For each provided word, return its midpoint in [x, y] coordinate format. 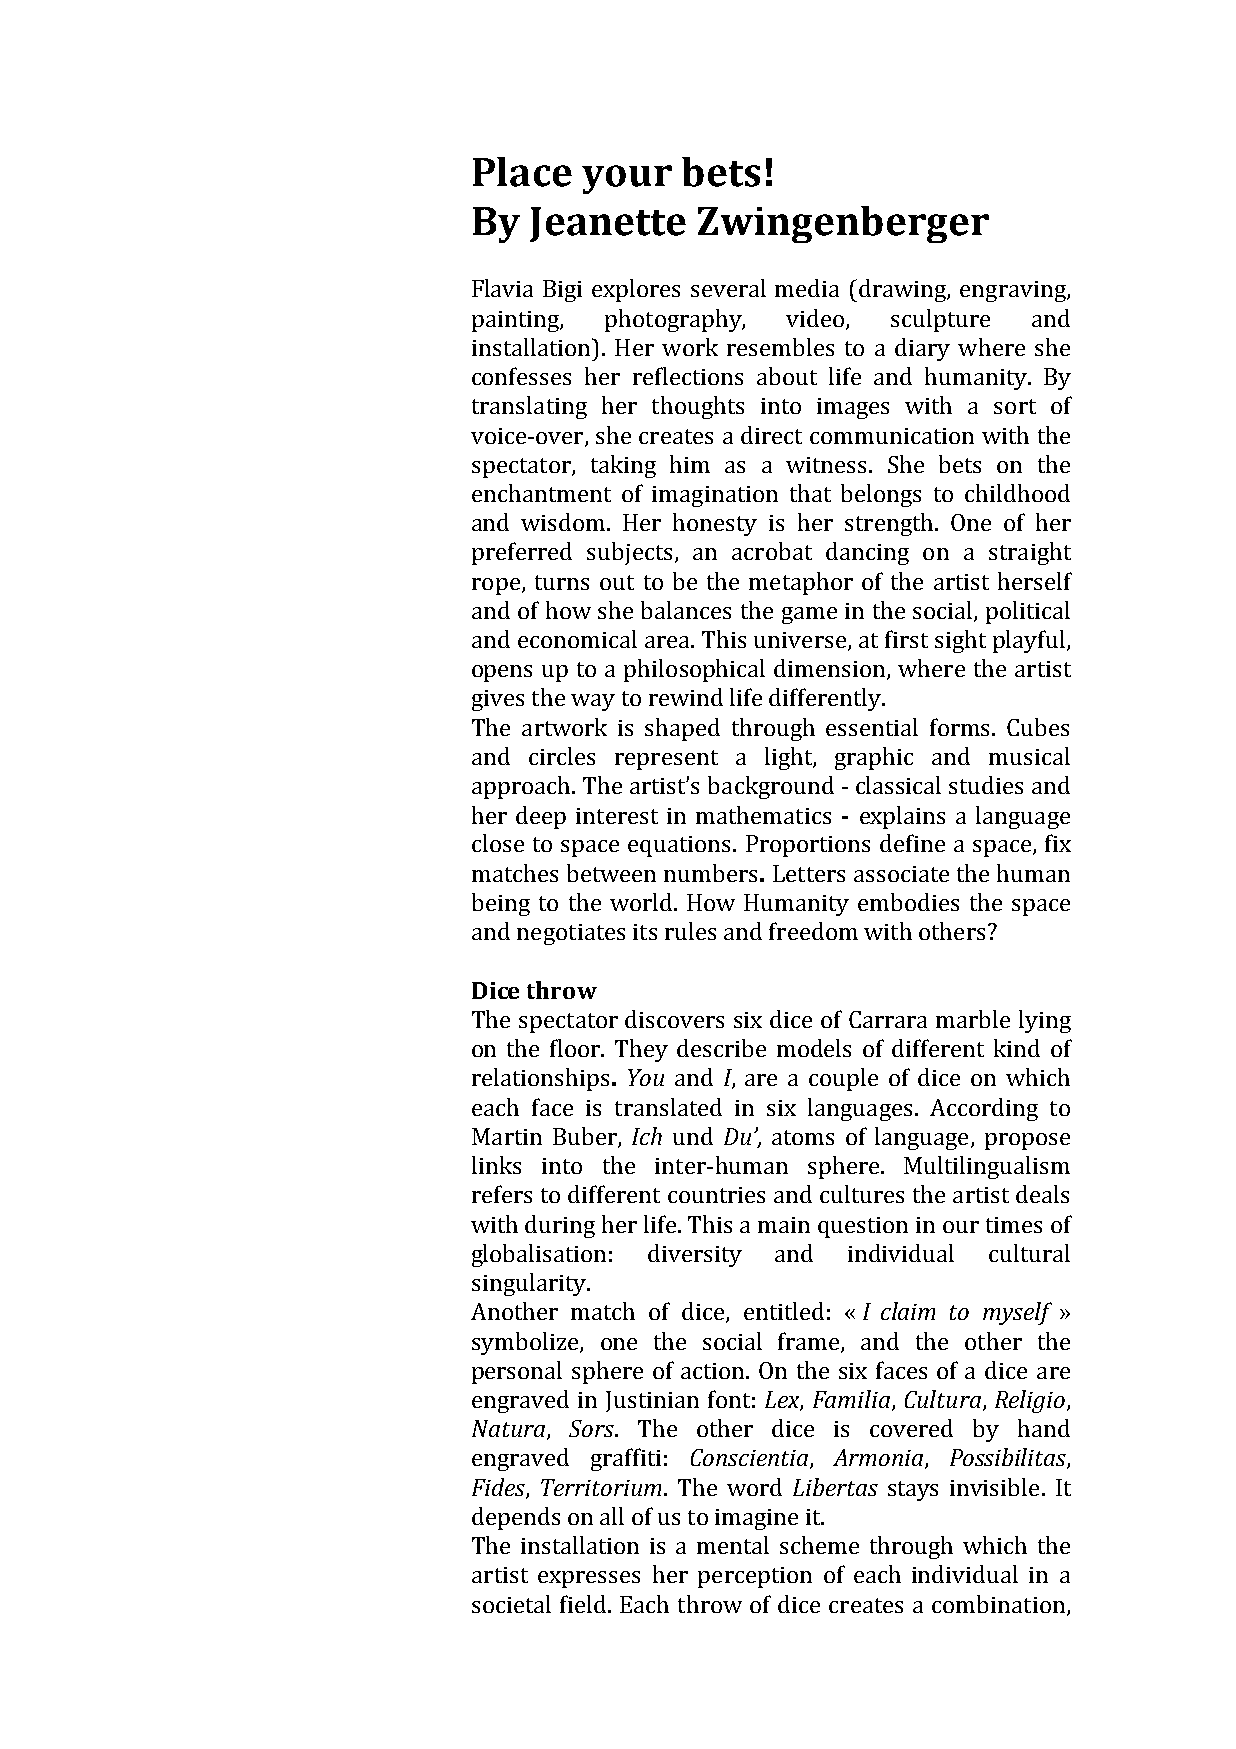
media [807, 288]
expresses [589, 1579]
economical [577, 639]
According [984, 1109]
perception [755, 1577]
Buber [586, 1137]
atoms [803, 1137]
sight [960, 641]
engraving [1014, 291]
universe [800, 640]
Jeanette [608, 224]
